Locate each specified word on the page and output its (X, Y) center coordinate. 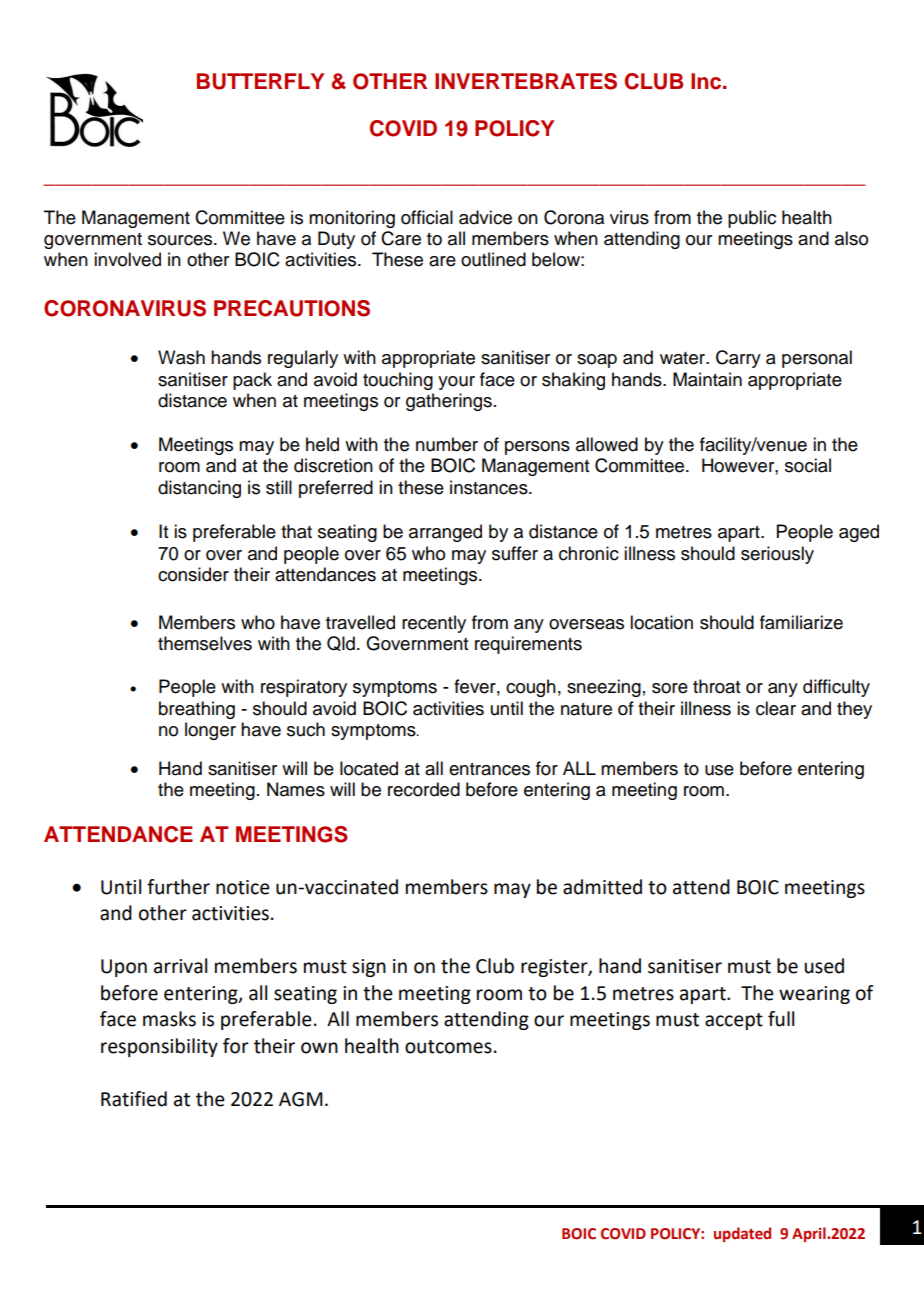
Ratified (134, 1099)
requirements (528, 645)
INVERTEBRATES (526, 81)
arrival (180, 966)
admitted (602, 887)
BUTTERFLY (260, 81)
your (456, 383)
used (824, 966)
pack (252, 381)
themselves (205, 643)
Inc (707, 81)
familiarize (801, 622)
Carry (738, 359)
